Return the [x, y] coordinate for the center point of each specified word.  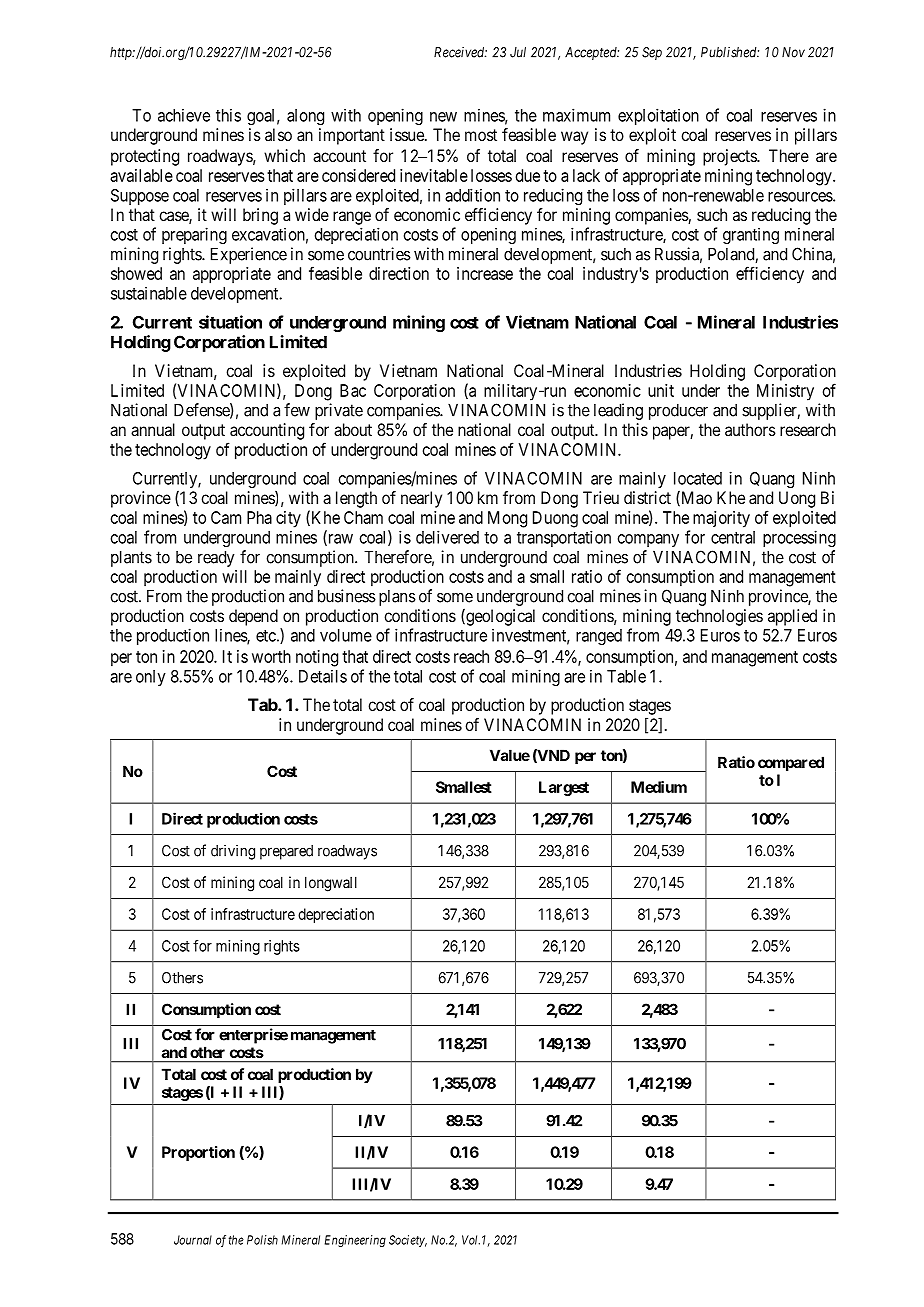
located [698, 478]
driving [233, 852]
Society [408, 1241]
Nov [793, 52]
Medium [659, 787]
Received [460, 52]
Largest [564, 788]
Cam [226, 517]
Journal [193, 1240]
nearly [421, 499]
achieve [184, 115]
